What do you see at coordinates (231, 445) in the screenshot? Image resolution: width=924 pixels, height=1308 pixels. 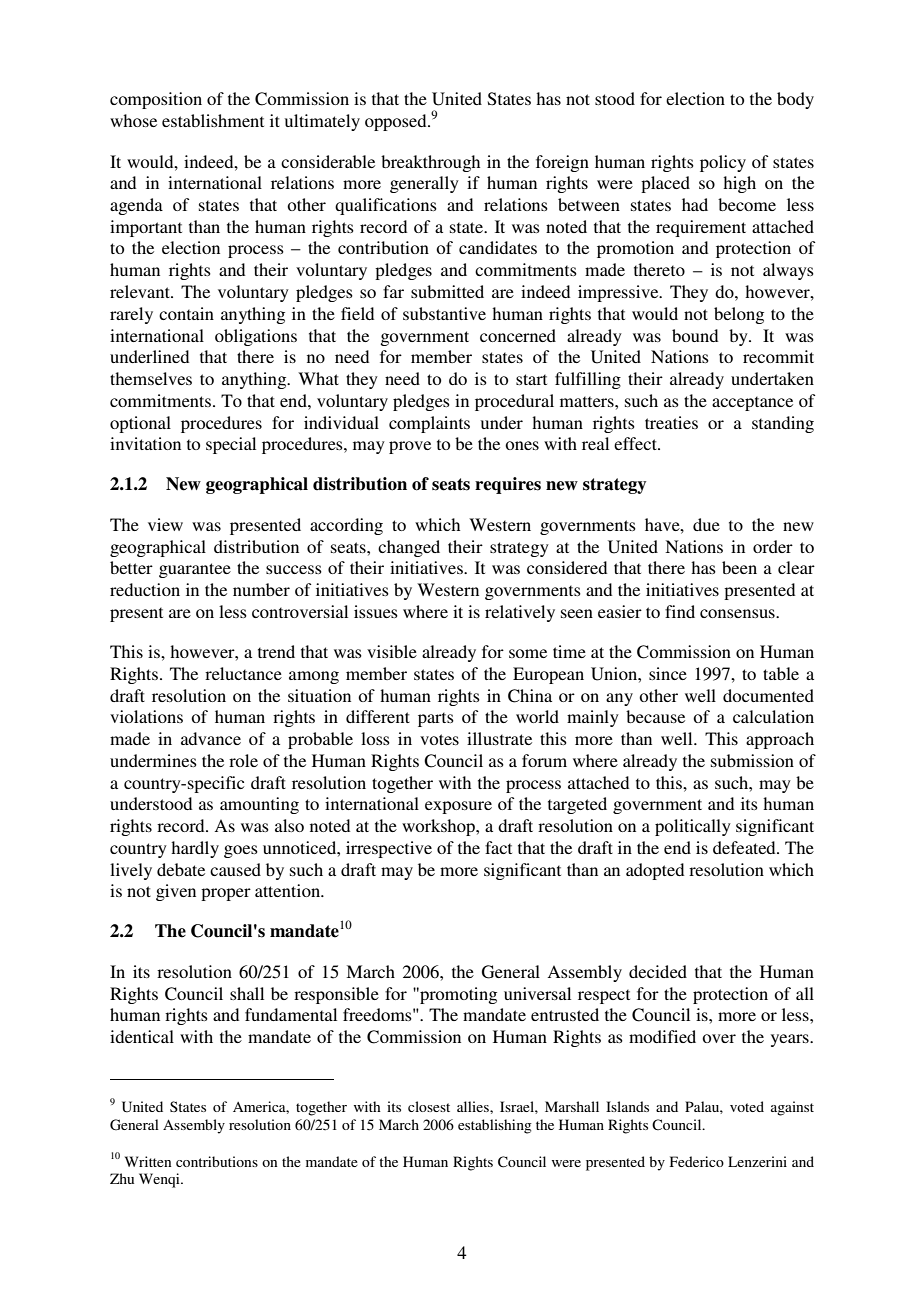 I see `special` at bounding box center [231, 445].
